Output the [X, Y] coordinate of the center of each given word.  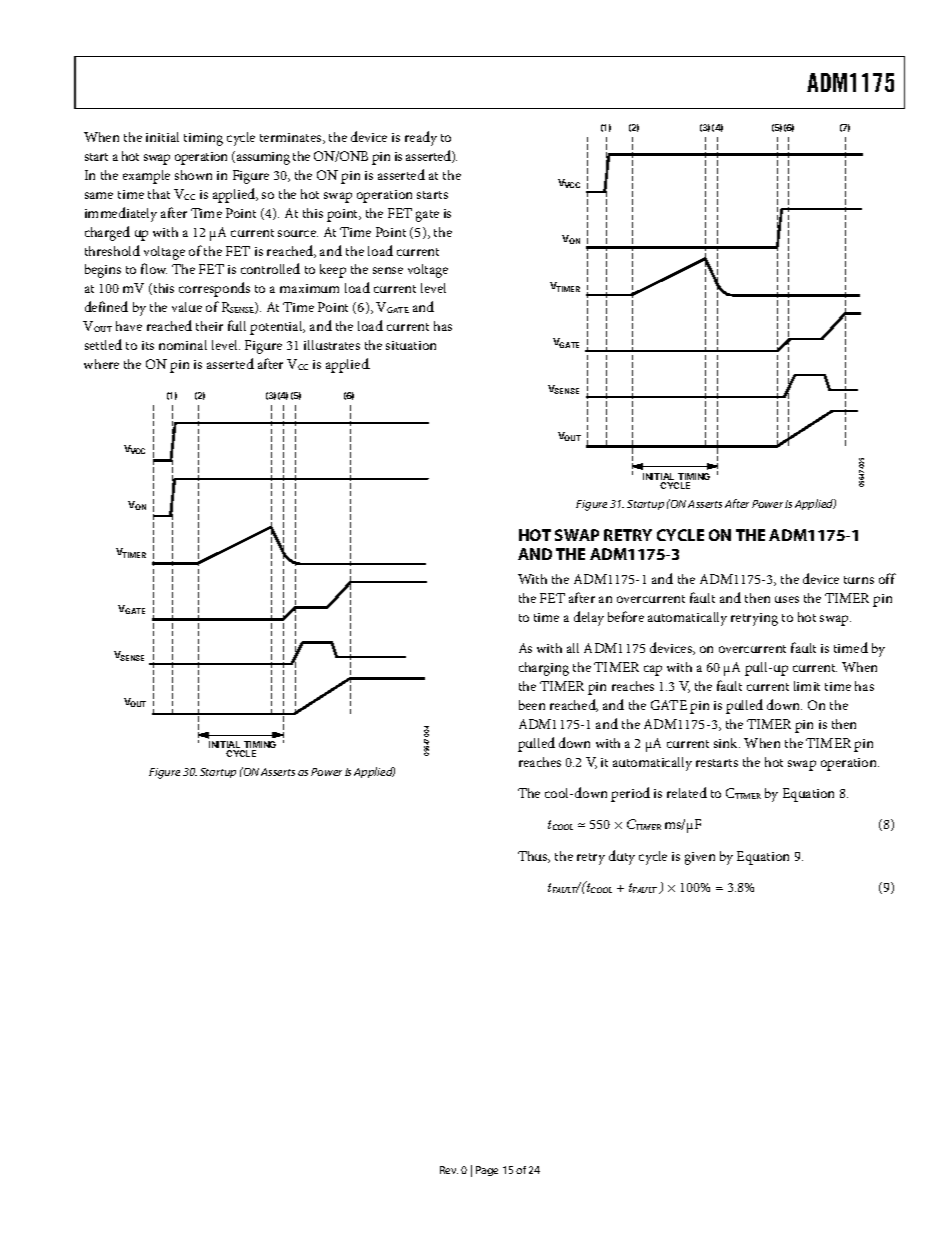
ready [421, 138]
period [630, 794]
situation [411, 345]
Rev [449, 1170]
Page [487, 1171]
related [687, 792]
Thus [534, 857]
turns [859, 580]
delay [589, 618]
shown [193, 175]
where [101, 364]
